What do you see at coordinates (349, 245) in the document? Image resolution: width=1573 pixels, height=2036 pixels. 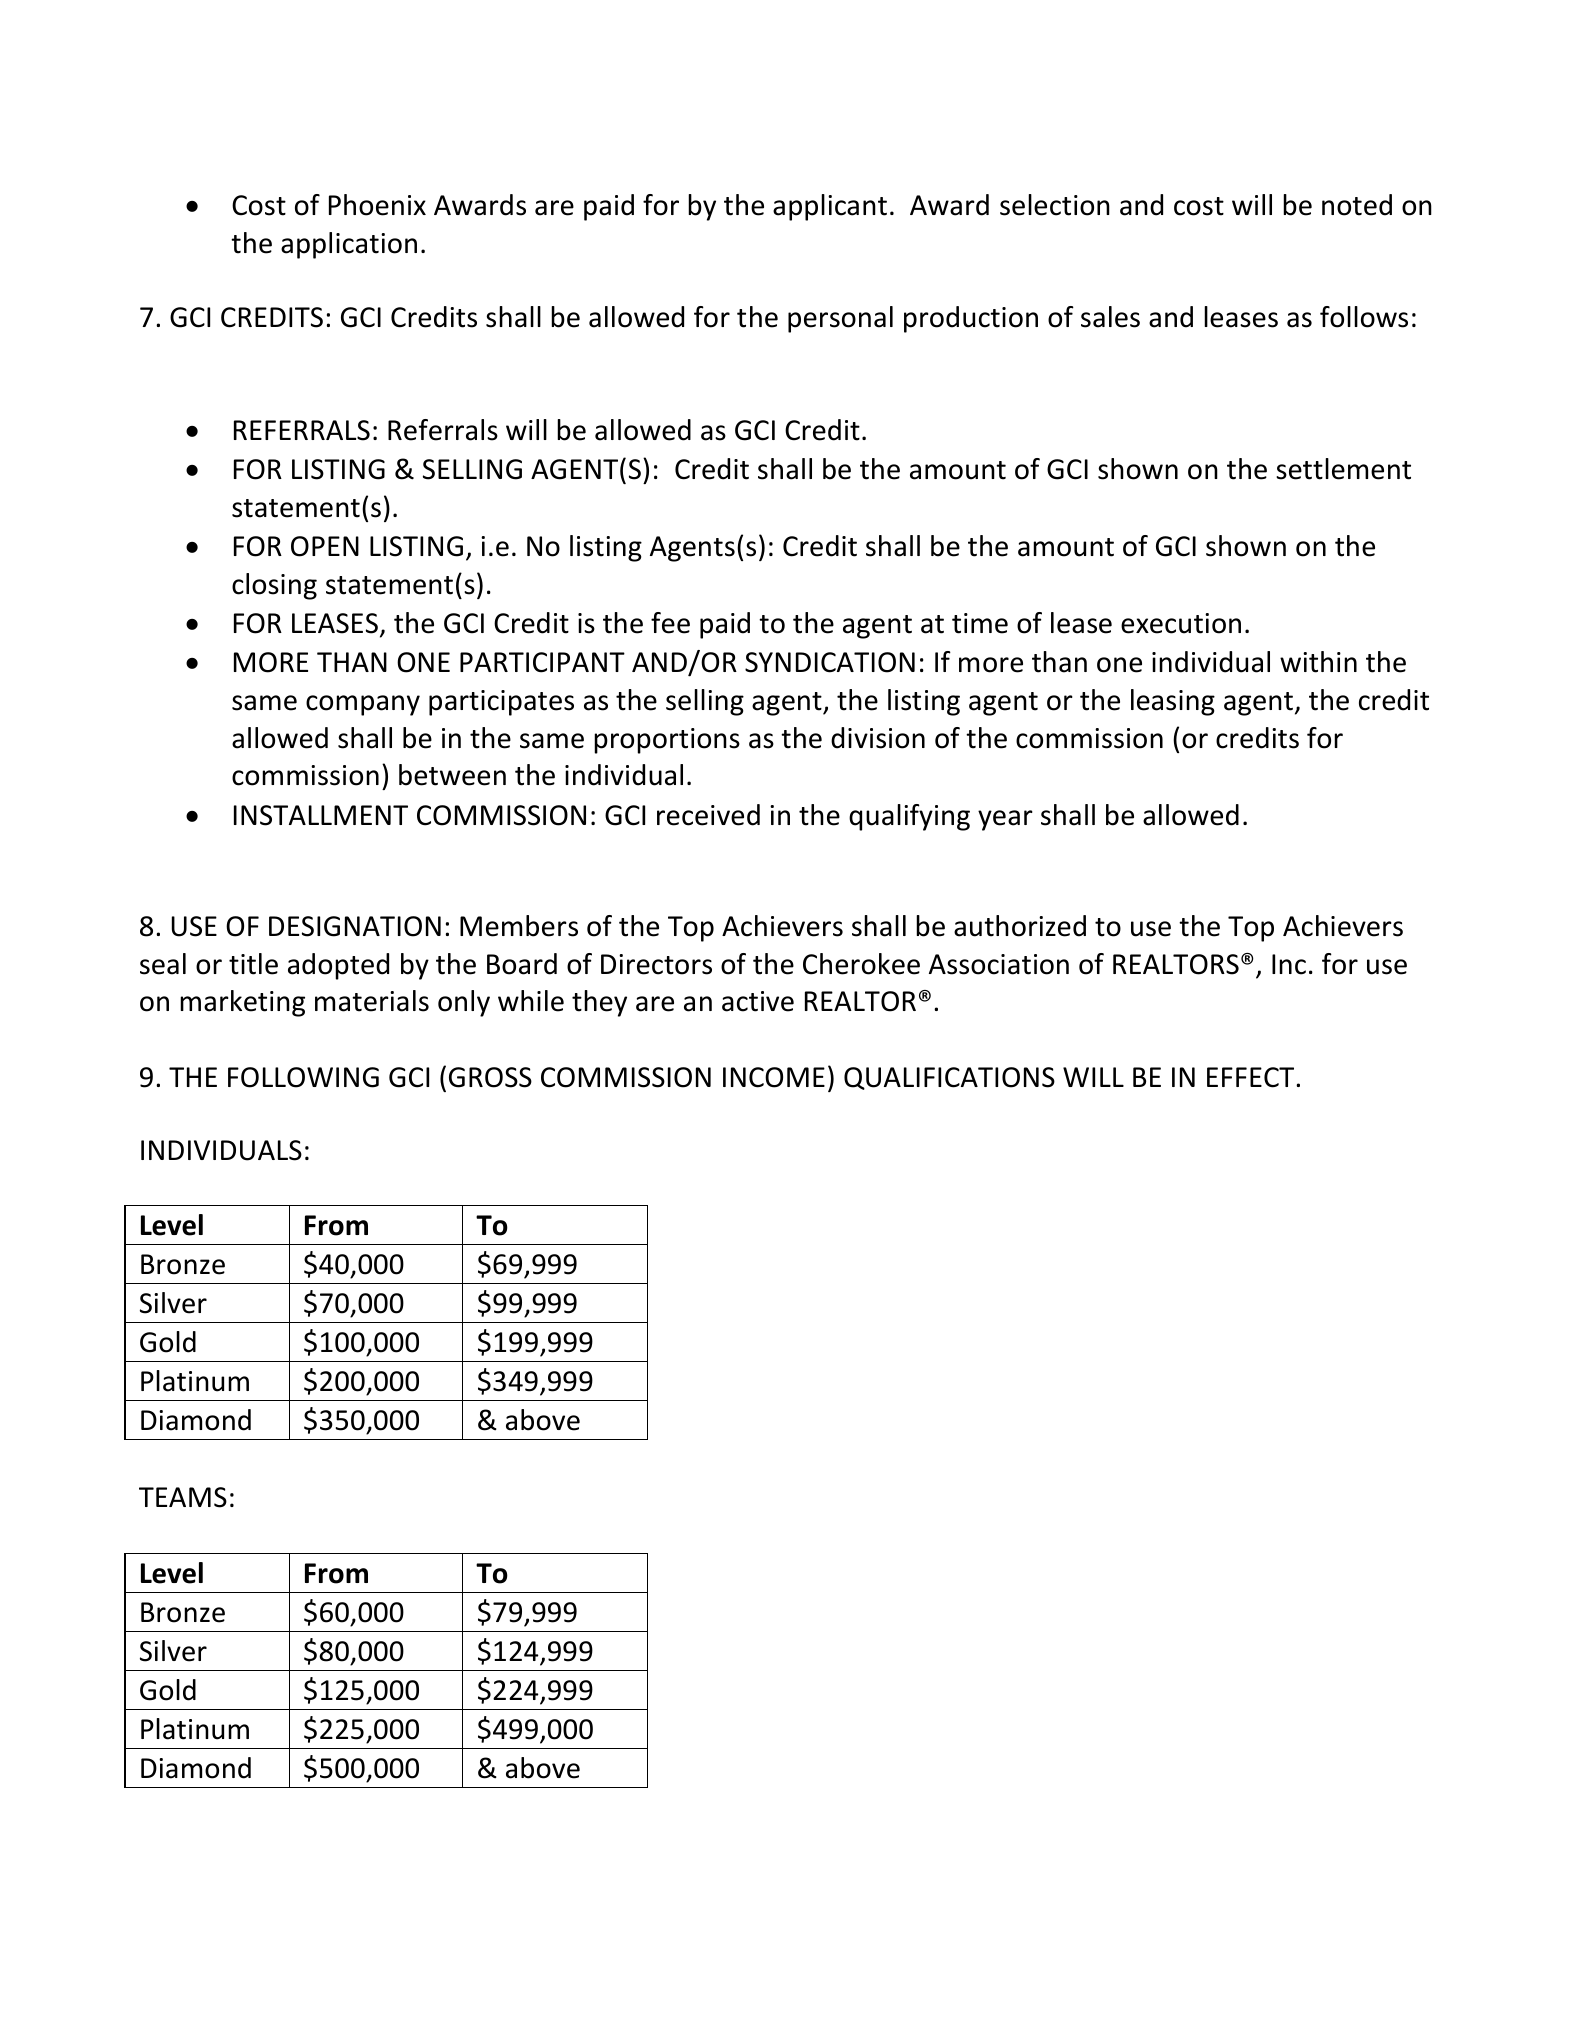 I see `application` at bounding box center [349, 245].
